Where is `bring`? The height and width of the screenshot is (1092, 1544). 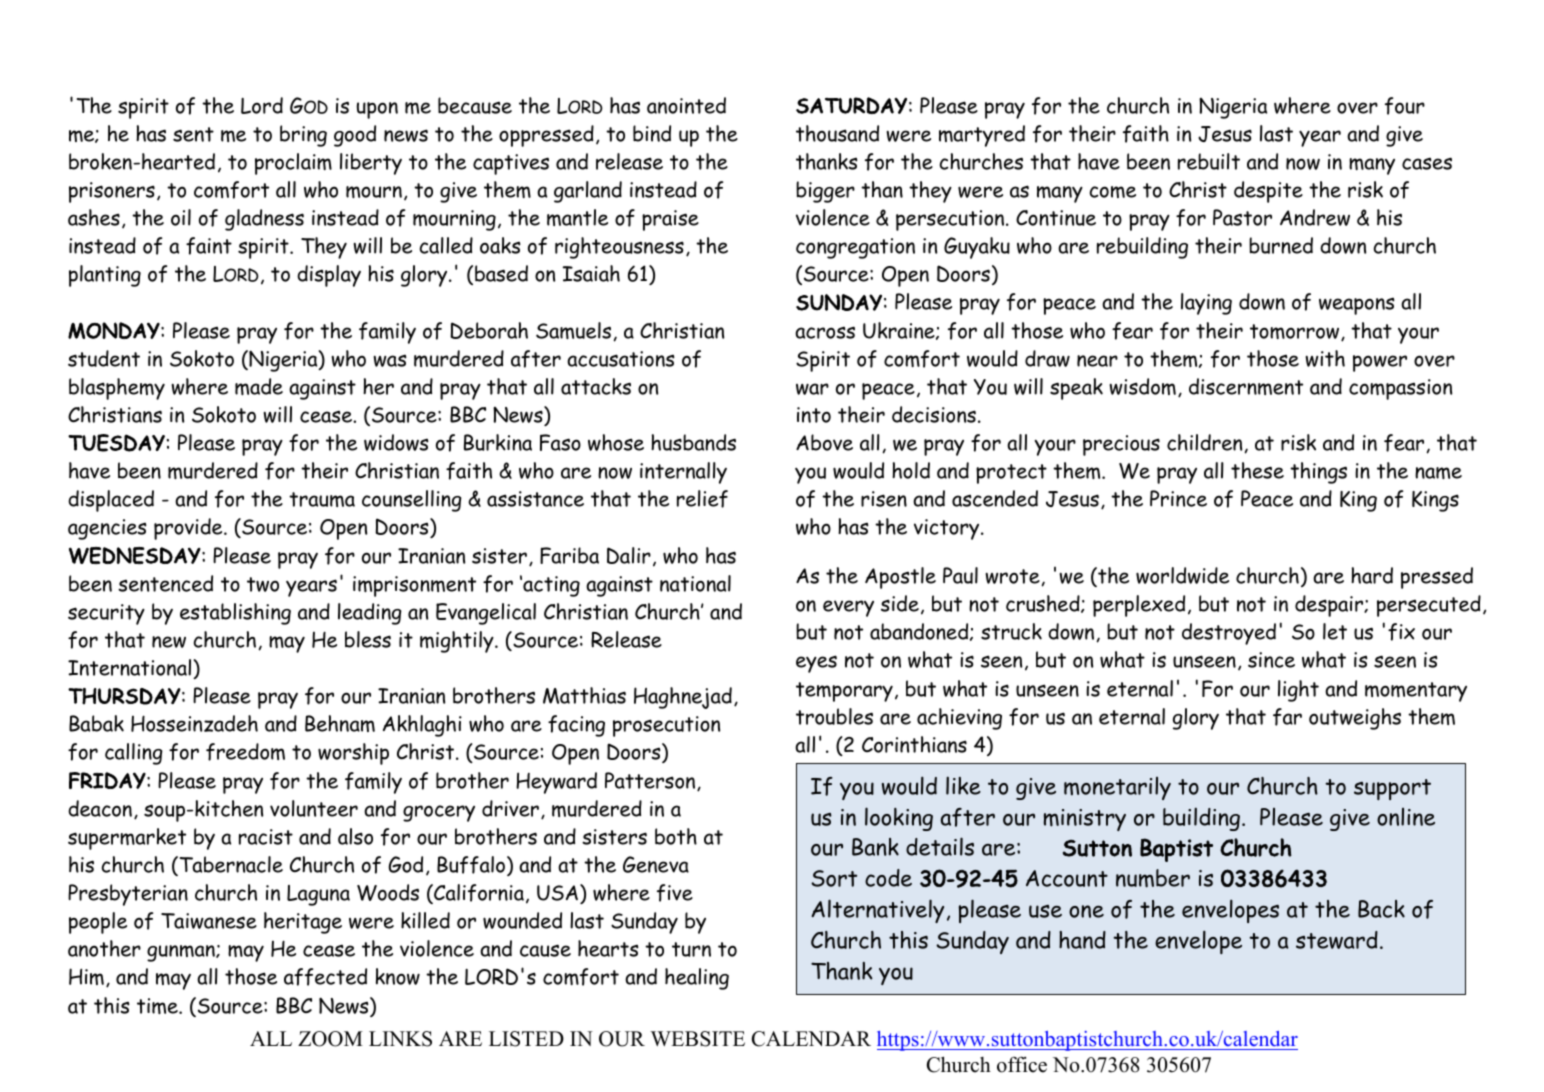
bring is located at coordinates (303, 136).
